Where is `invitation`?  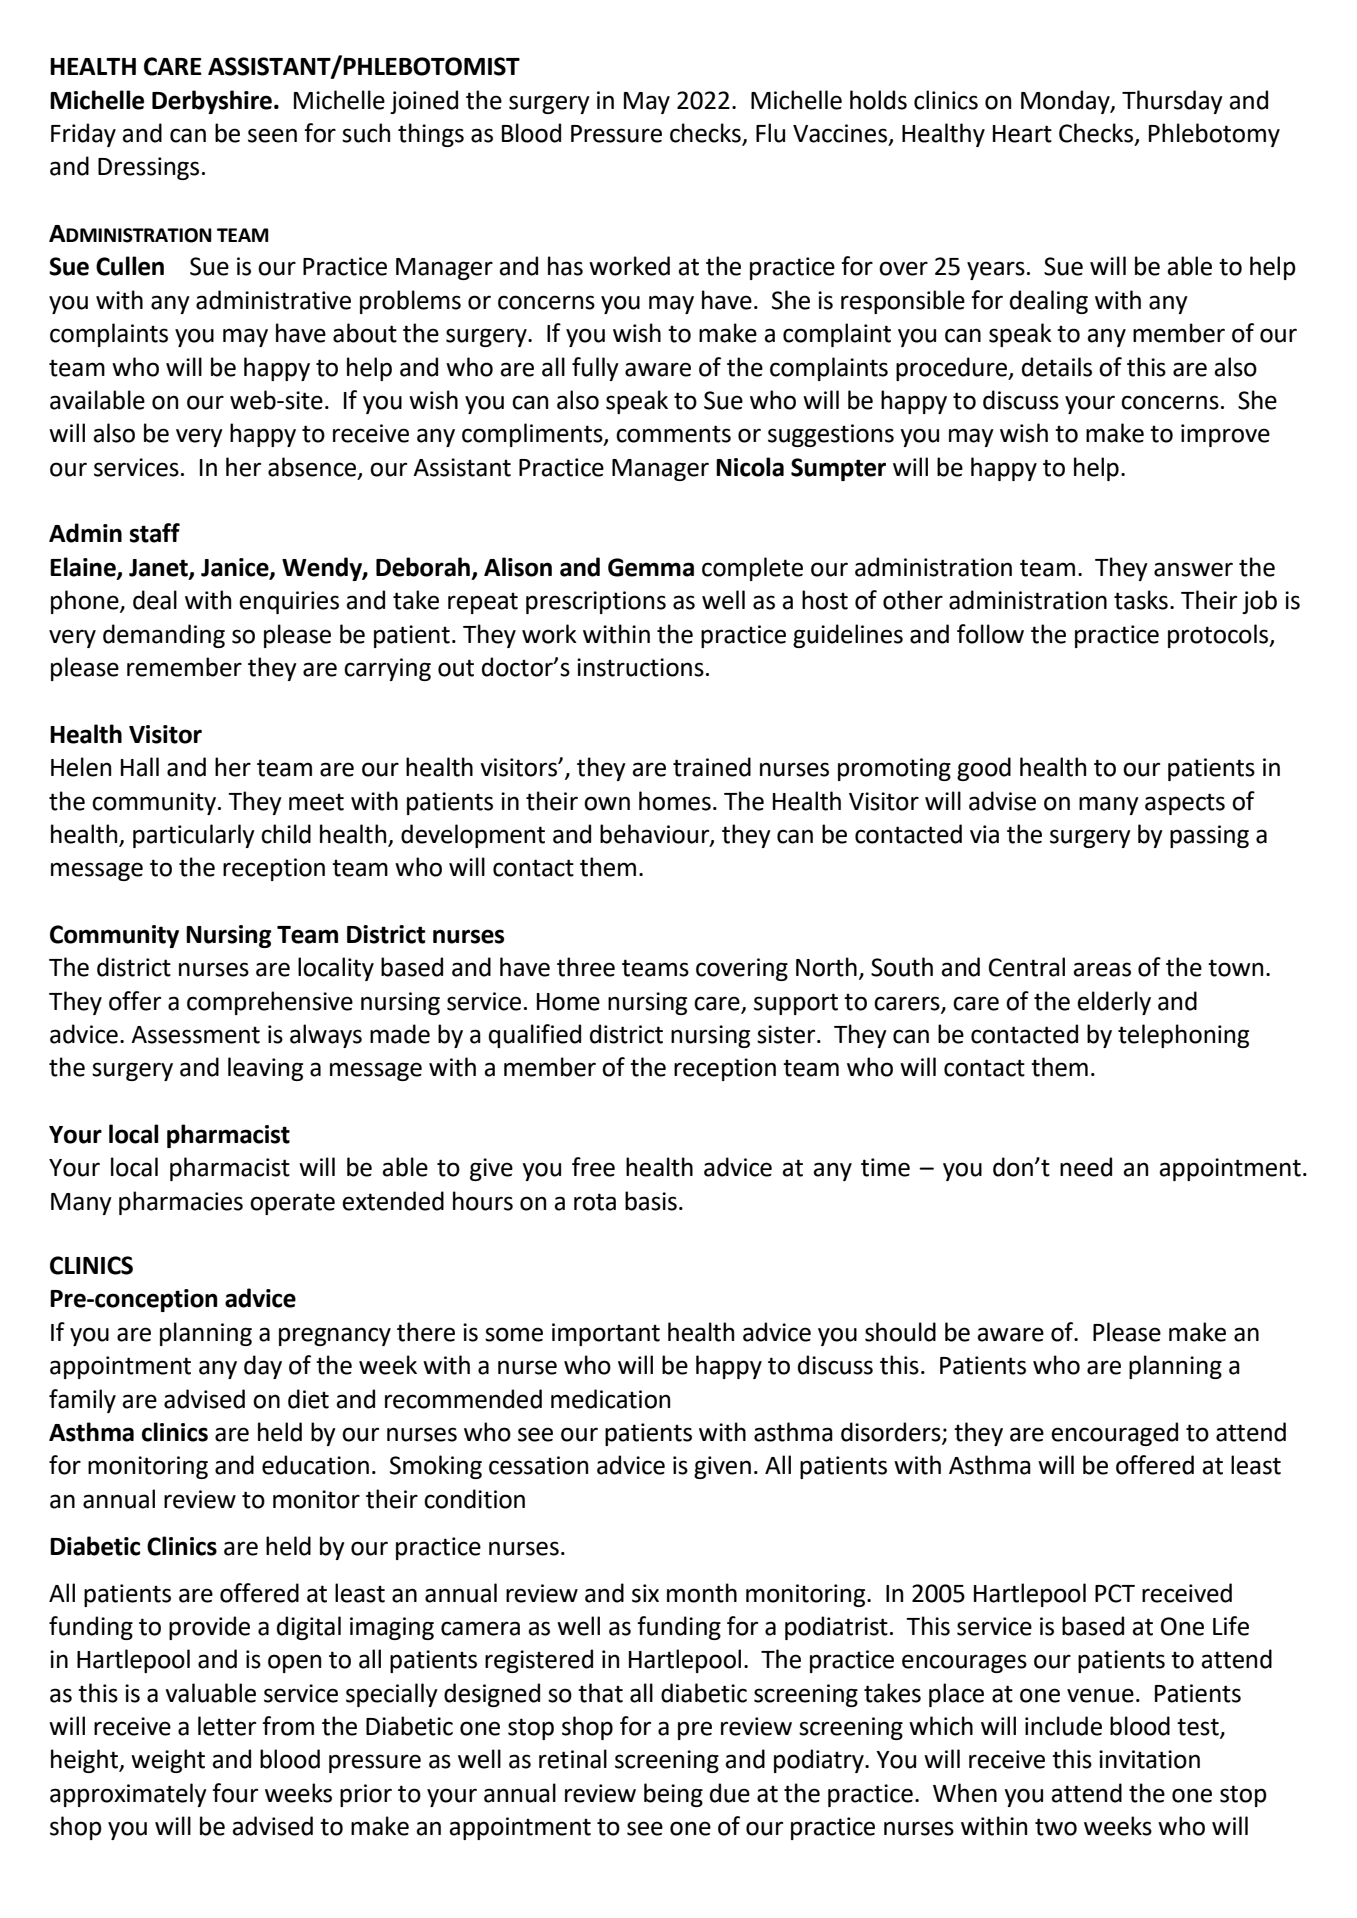 invitation is located at coordinates (1149, 1759).
